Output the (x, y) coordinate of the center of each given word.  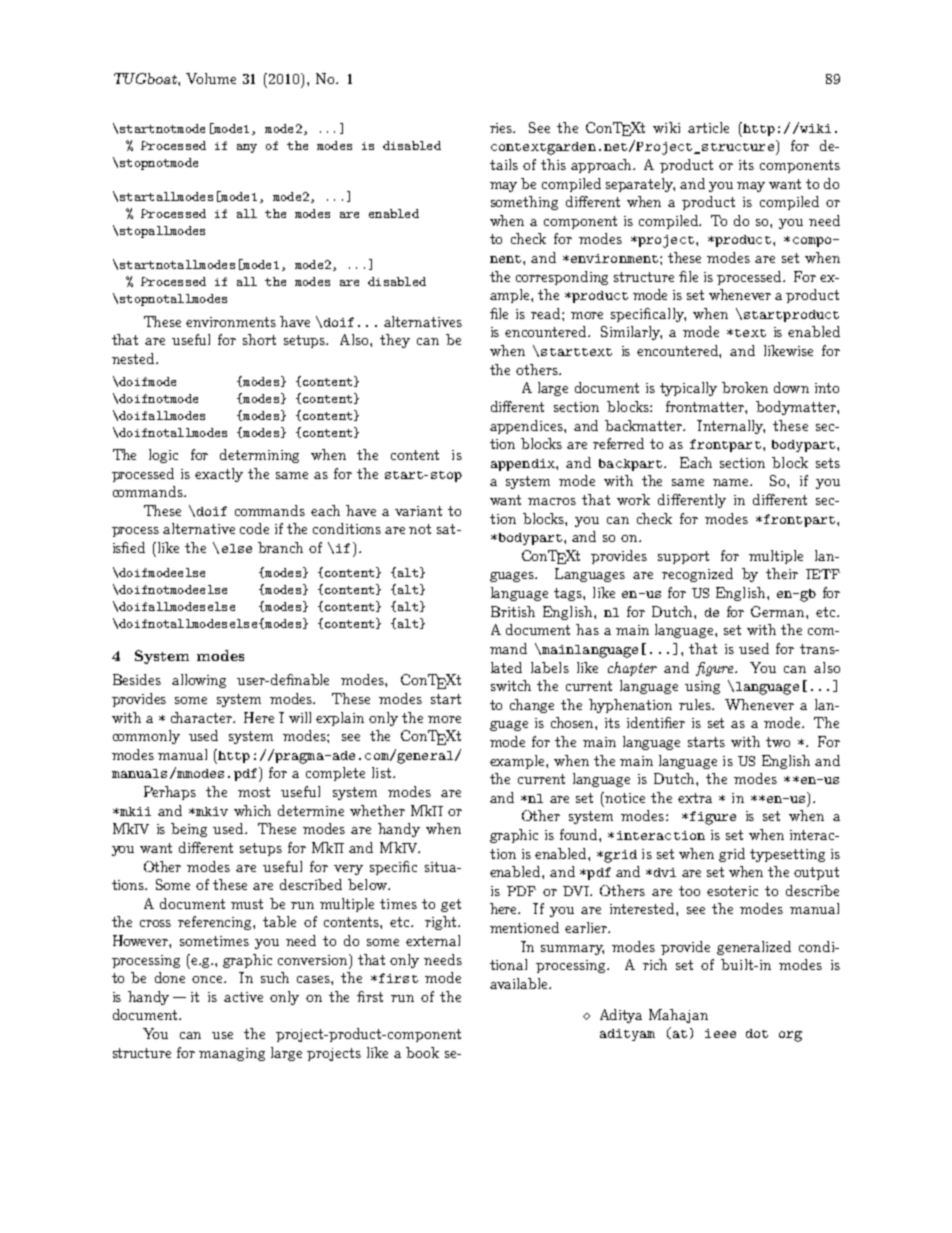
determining (259, 456)
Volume (211, 78)
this (553, 164)
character (203, 717)
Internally (731, 427)
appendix (524, 465)
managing (232, 1054)
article (708, 127)
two (778, 742)
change (532, 706)
